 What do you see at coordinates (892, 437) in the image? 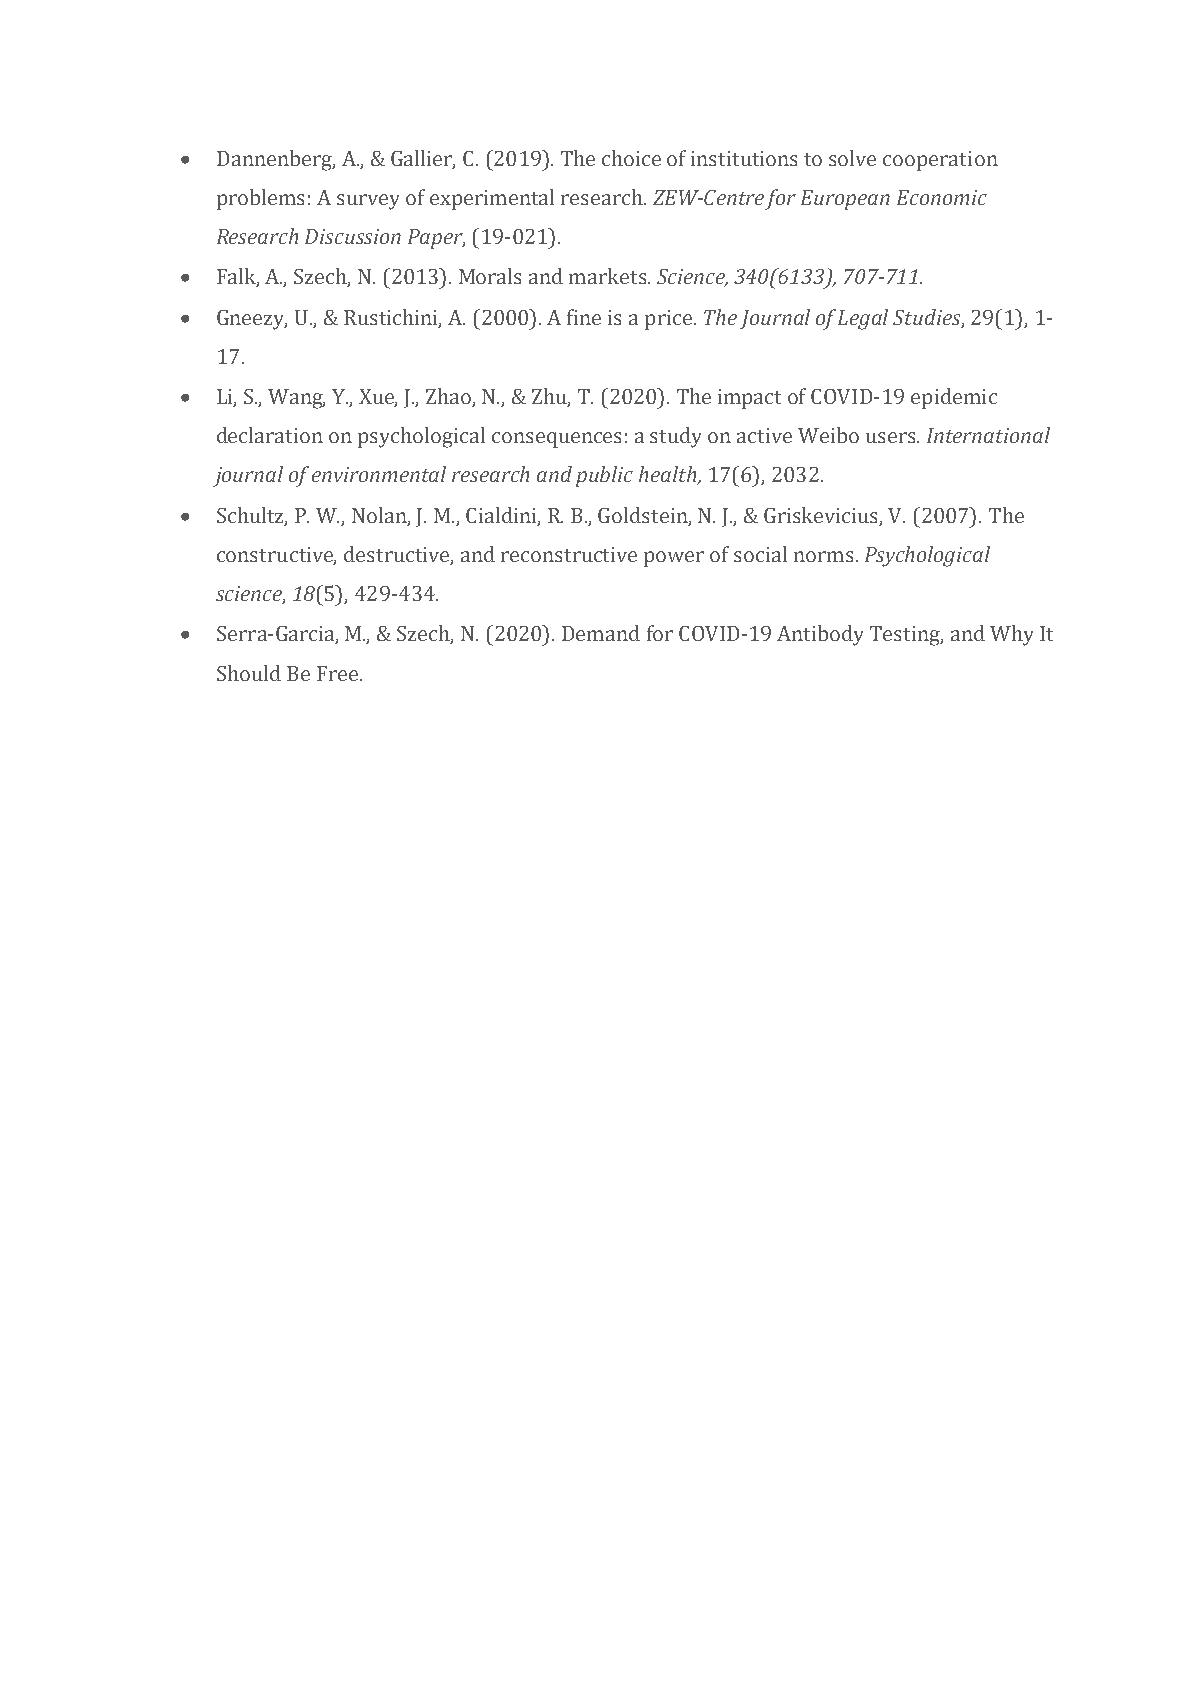
I see `users` at bounding box center [892, 437].
